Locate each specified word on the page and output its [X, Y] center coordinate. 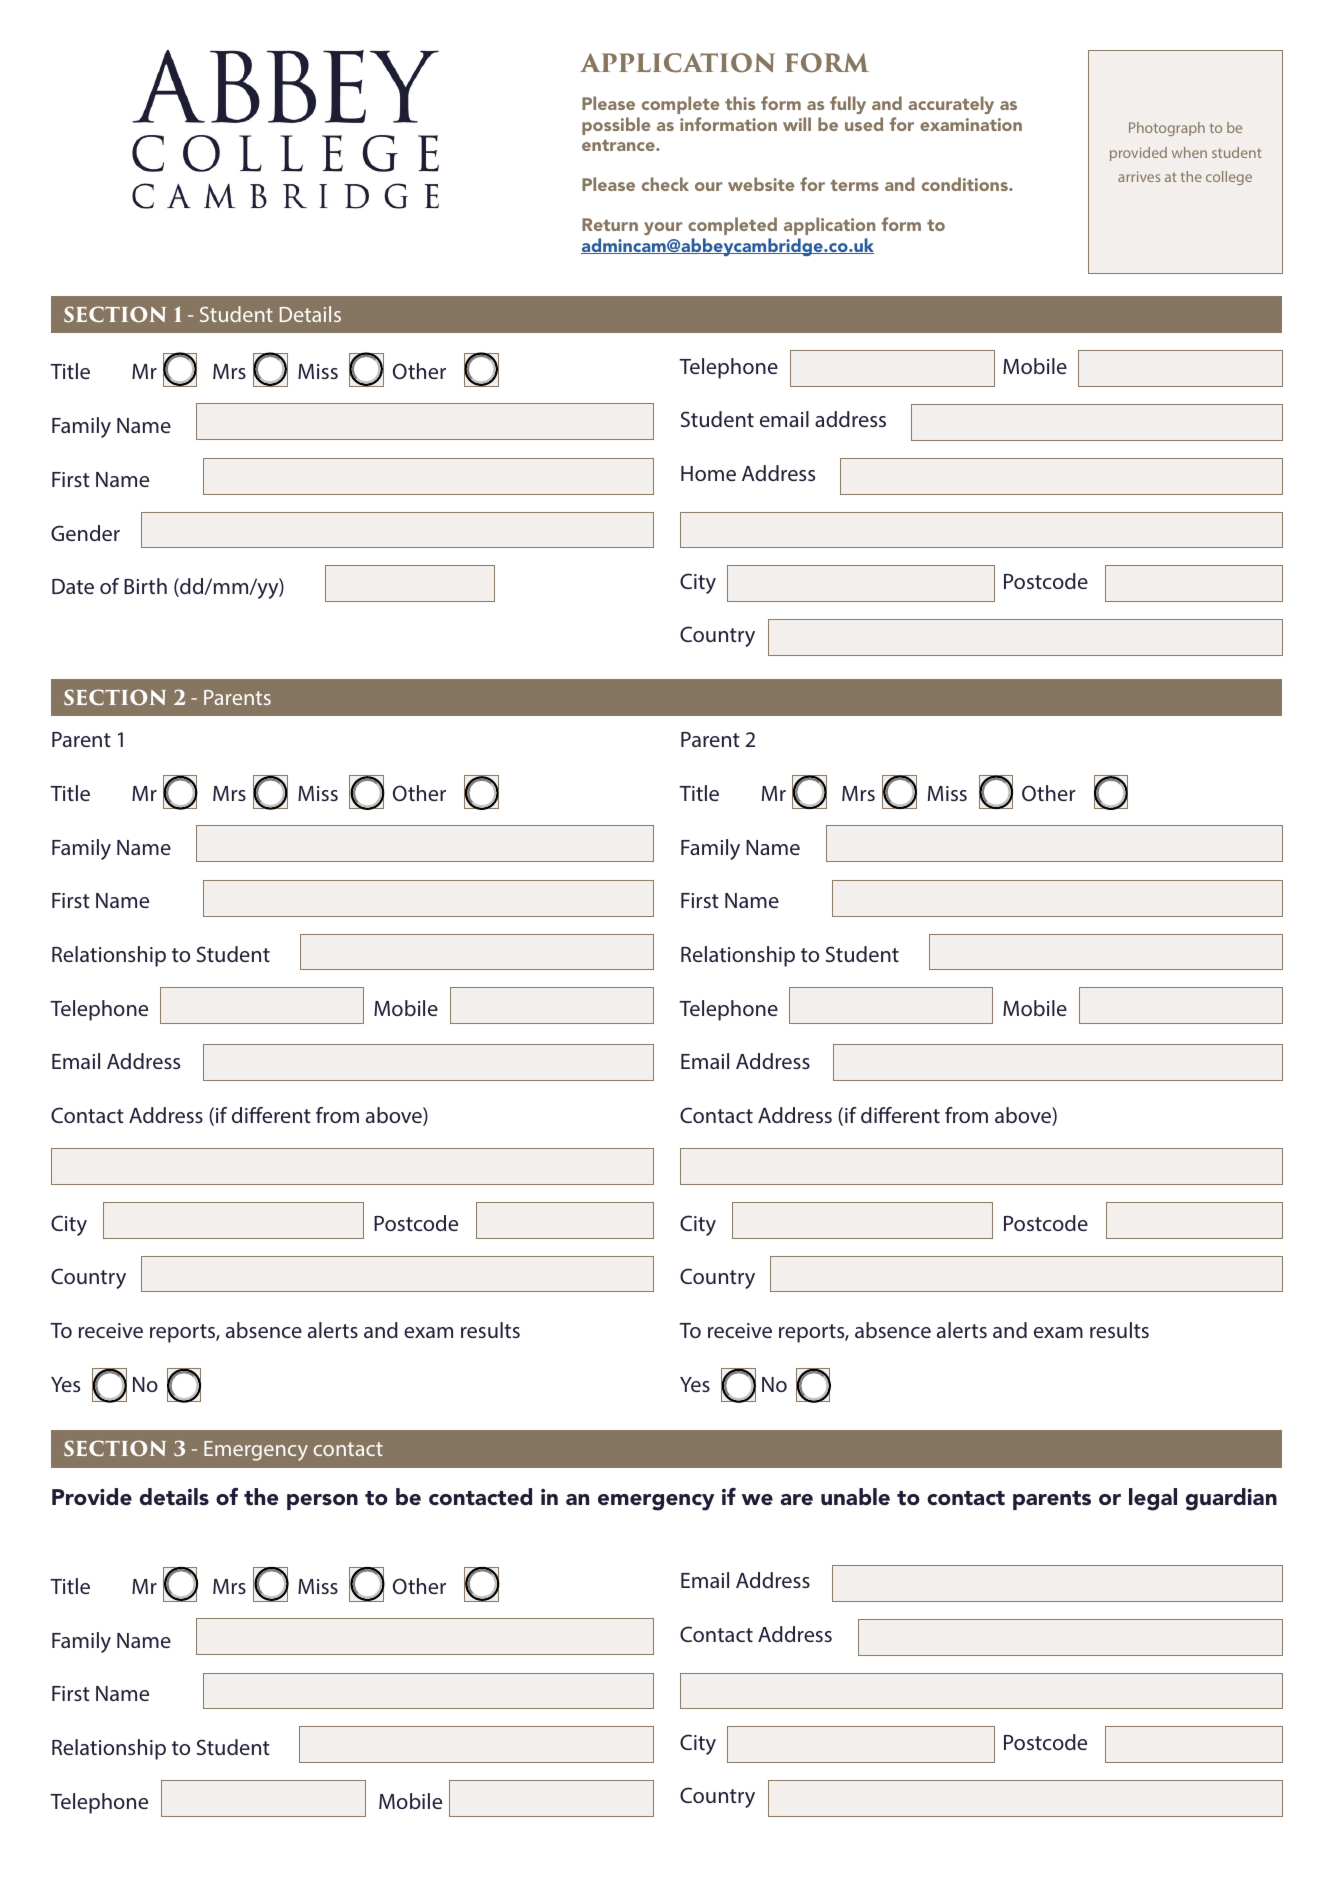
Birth [145, 586]
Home [708, 473]
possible [616, 126]
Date [73, 586]
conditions [966, 184]
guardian [1231, 1499]
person [322, 1502]
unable [855, 1497]
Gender [85, 533]
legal [1153, 1499]
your [663, 228]
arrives [1139, 176]
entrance [619, 145]
